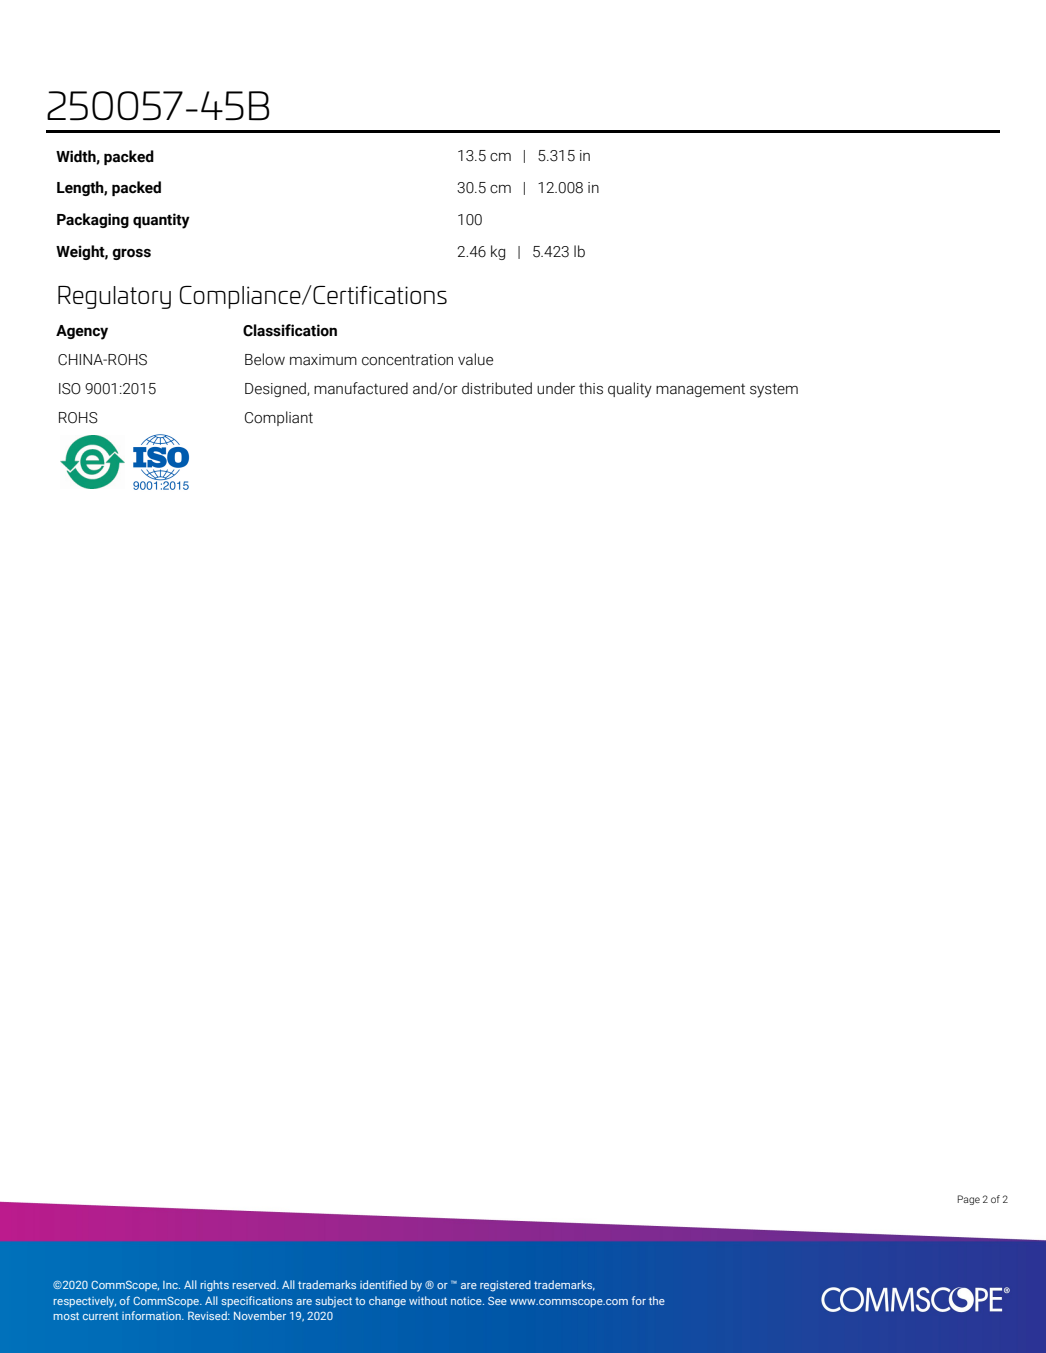 Image resolution: width=1046 pixels, height=1353 pixels. I want to click on rights, so click(215, 1286).
